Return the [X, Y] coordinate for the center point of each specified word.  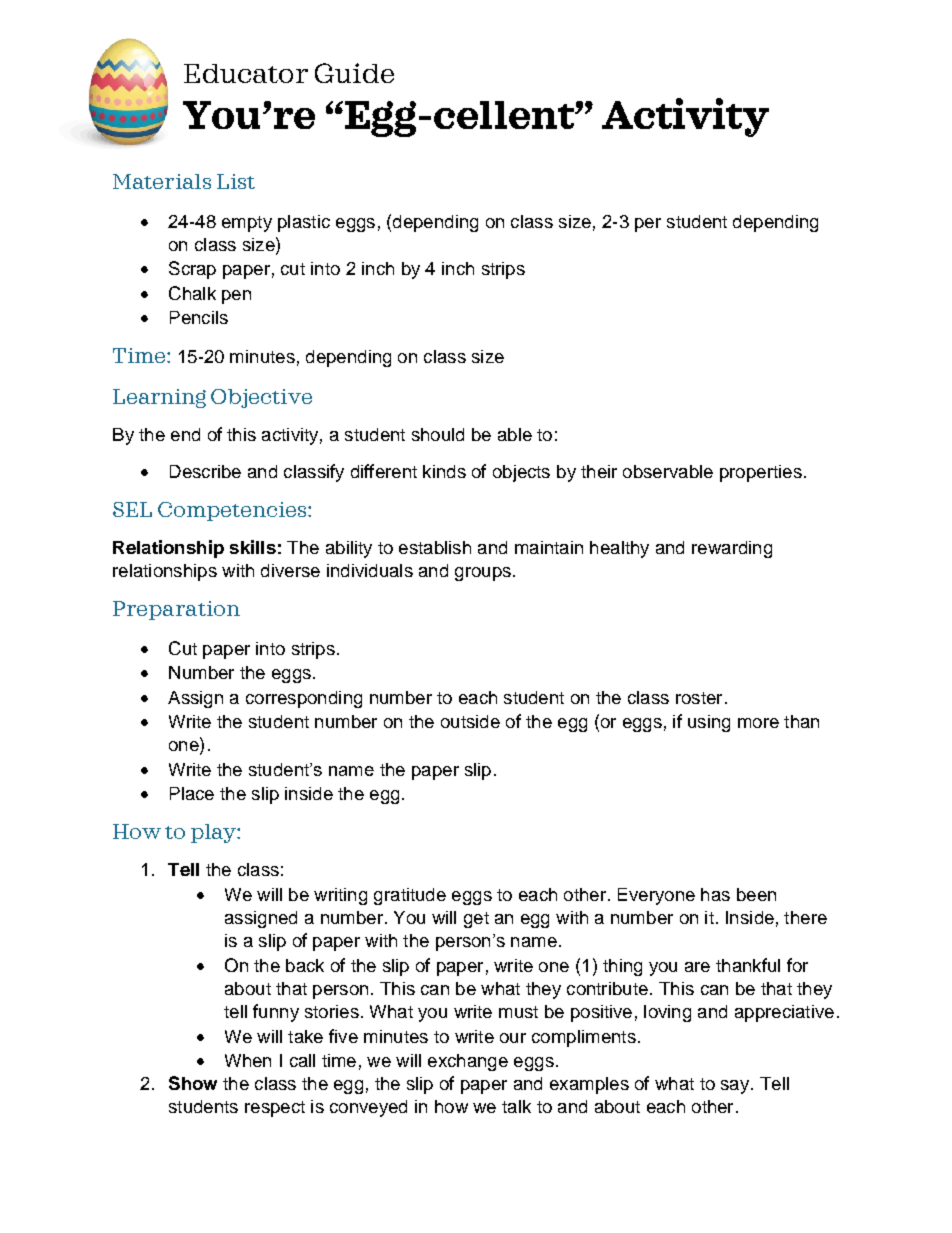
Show [193, 1083]
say [735, 1087]
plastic [304, 223]
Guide [354, 73]
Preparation [176, 610]
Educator [246, 73]
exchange [468, 1062]
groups [483, 574]
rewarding [732, 549]
